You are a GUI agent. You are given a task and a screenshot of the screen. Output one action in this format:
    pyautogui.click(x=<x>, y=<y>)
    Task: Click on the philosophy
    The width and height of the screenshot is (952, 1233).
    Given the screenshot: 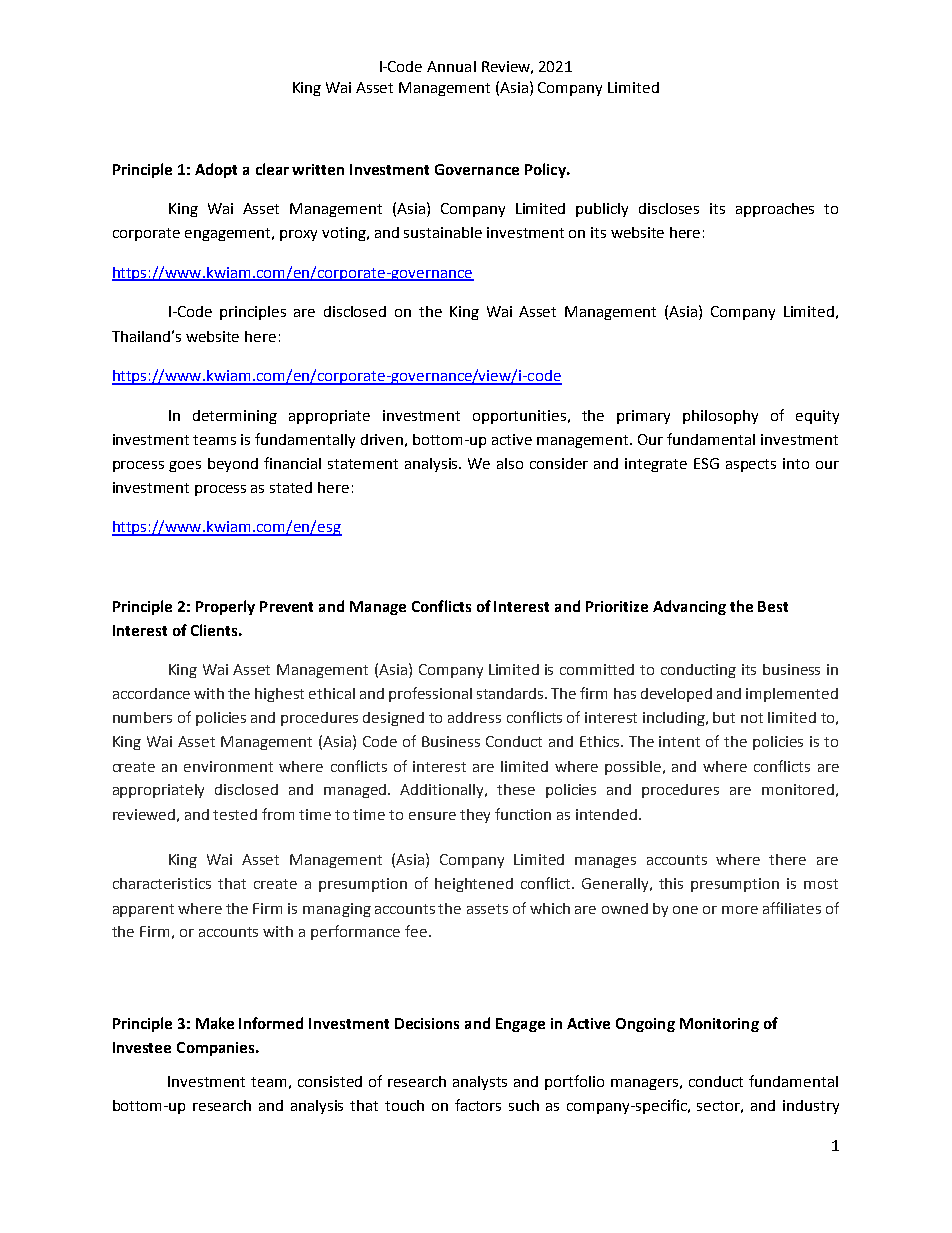 What is the action you would take?
    pyautogui.click(x=720, y=417)
